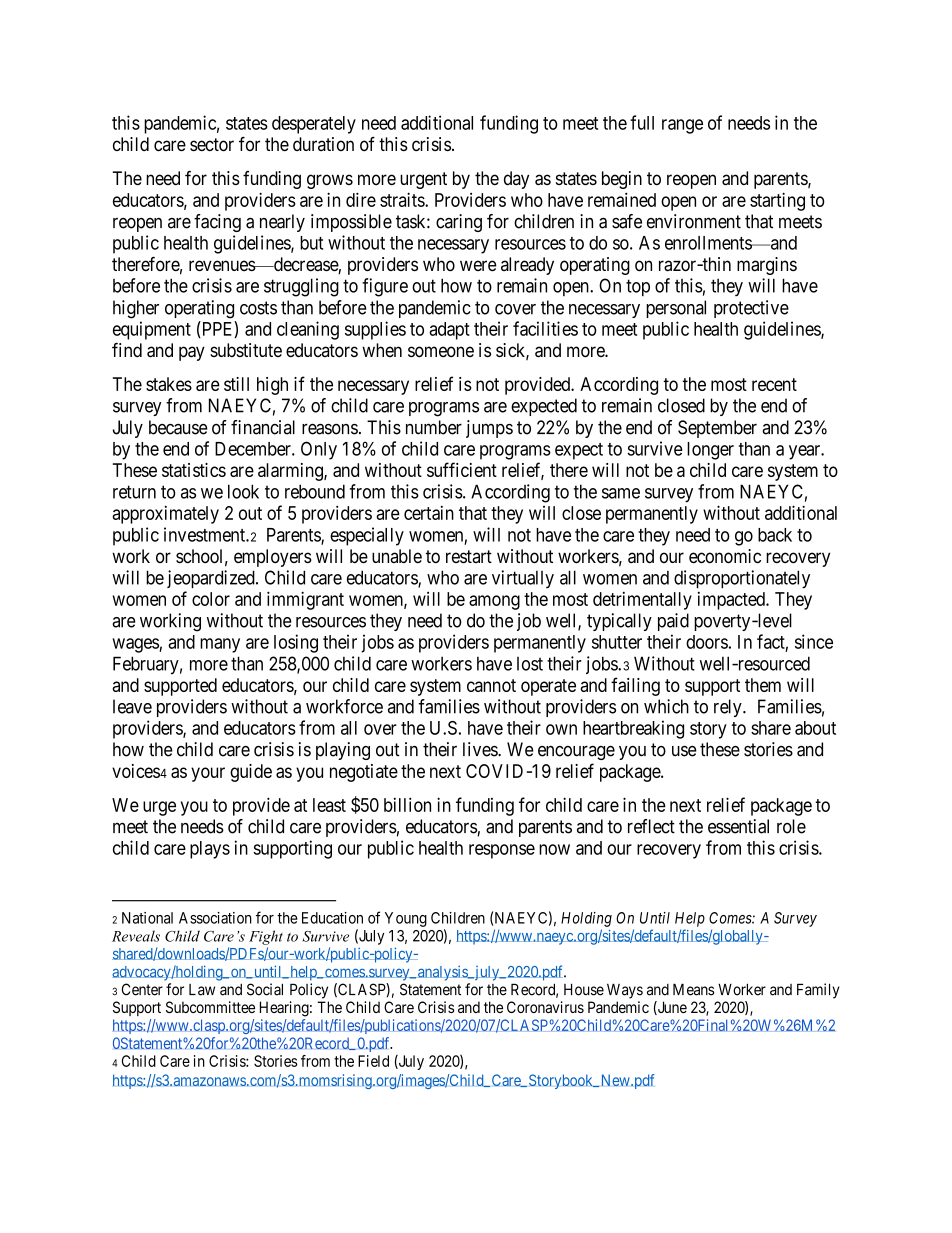  I want to click on color, so click(211, 599).
